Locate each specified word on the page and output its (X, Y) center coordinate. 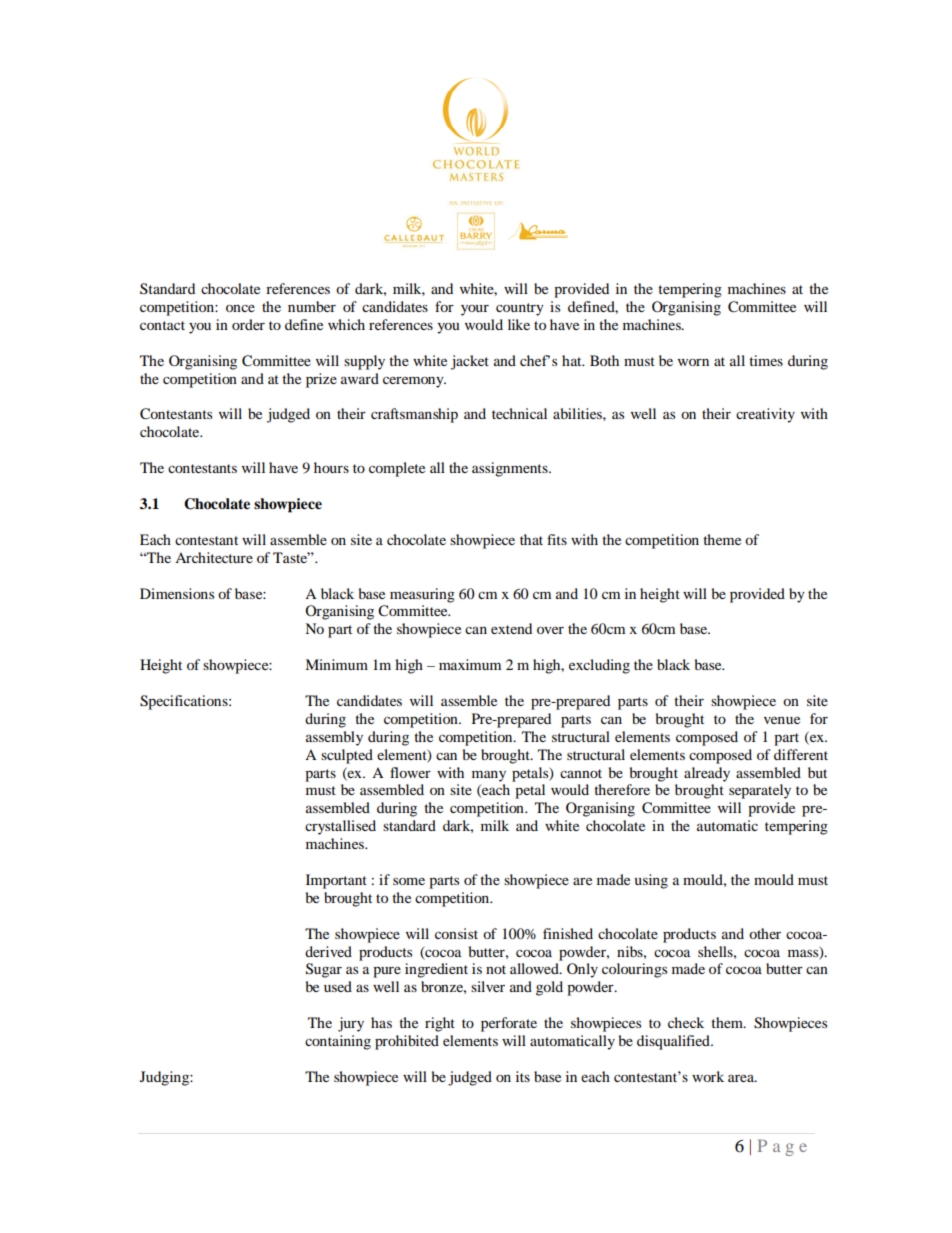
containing (338, 1042)
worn (693, 362)
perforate (509, 1024)
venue (782, 720)
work (708, 1076)
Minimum (336, 664)
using (651, 881)
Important (336, 881)
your (475, 310)
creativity (765, 415)
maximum (470, 664)
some (409, 881)
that (531, 539)
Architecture (214, 557)
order (248, 324)
